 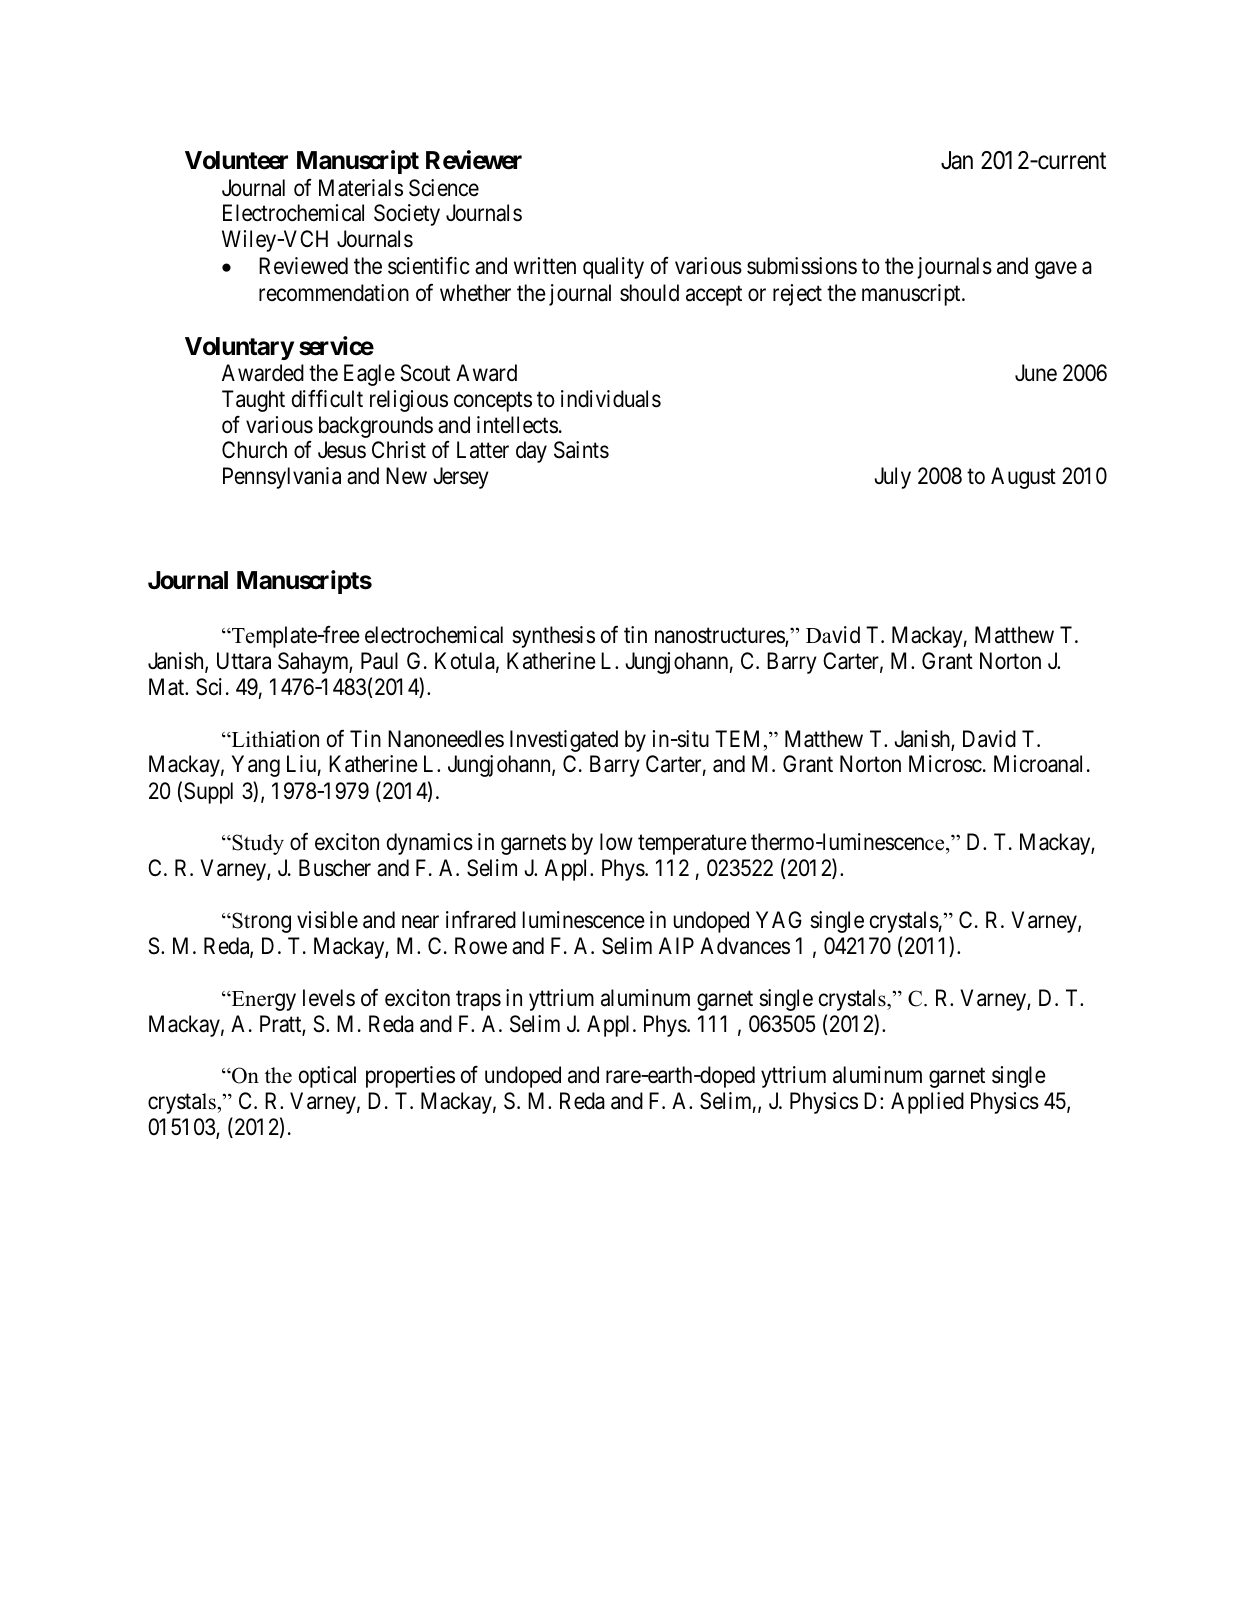 I want to click on quality, so click(x=613, y=268).
